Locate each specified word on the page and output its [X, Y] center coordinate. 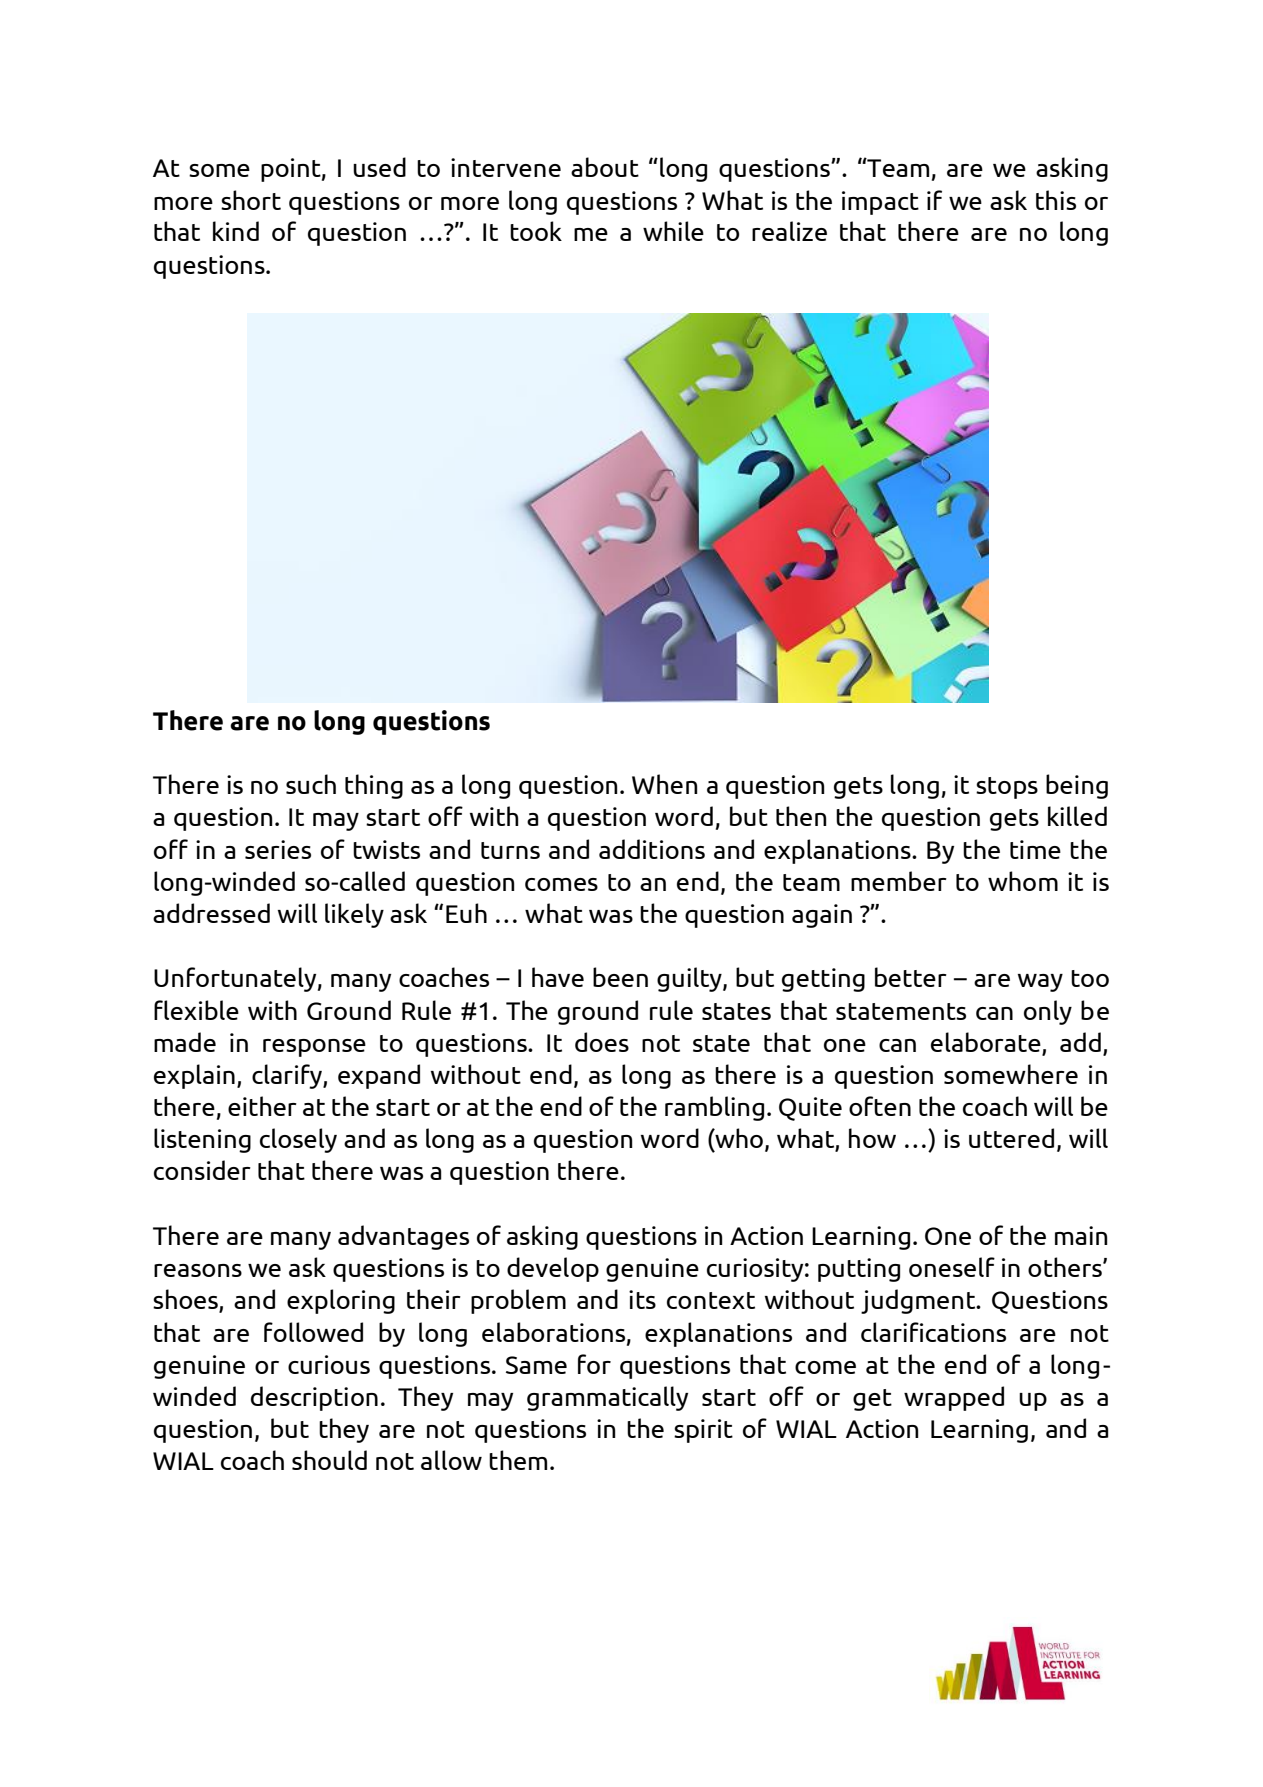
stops [1007, 788]
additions [652, 849]
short [251, 200]
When [665, 784]
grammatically [607, 1398]
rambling [714, 1108]
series [278, 849]
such [311, 784]
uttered [1011, 1138]
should [329, 1460]
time [1035, 849]
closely [298, 1140]
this [1056, 200]
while [673, 231]
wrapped [954, 1398]
